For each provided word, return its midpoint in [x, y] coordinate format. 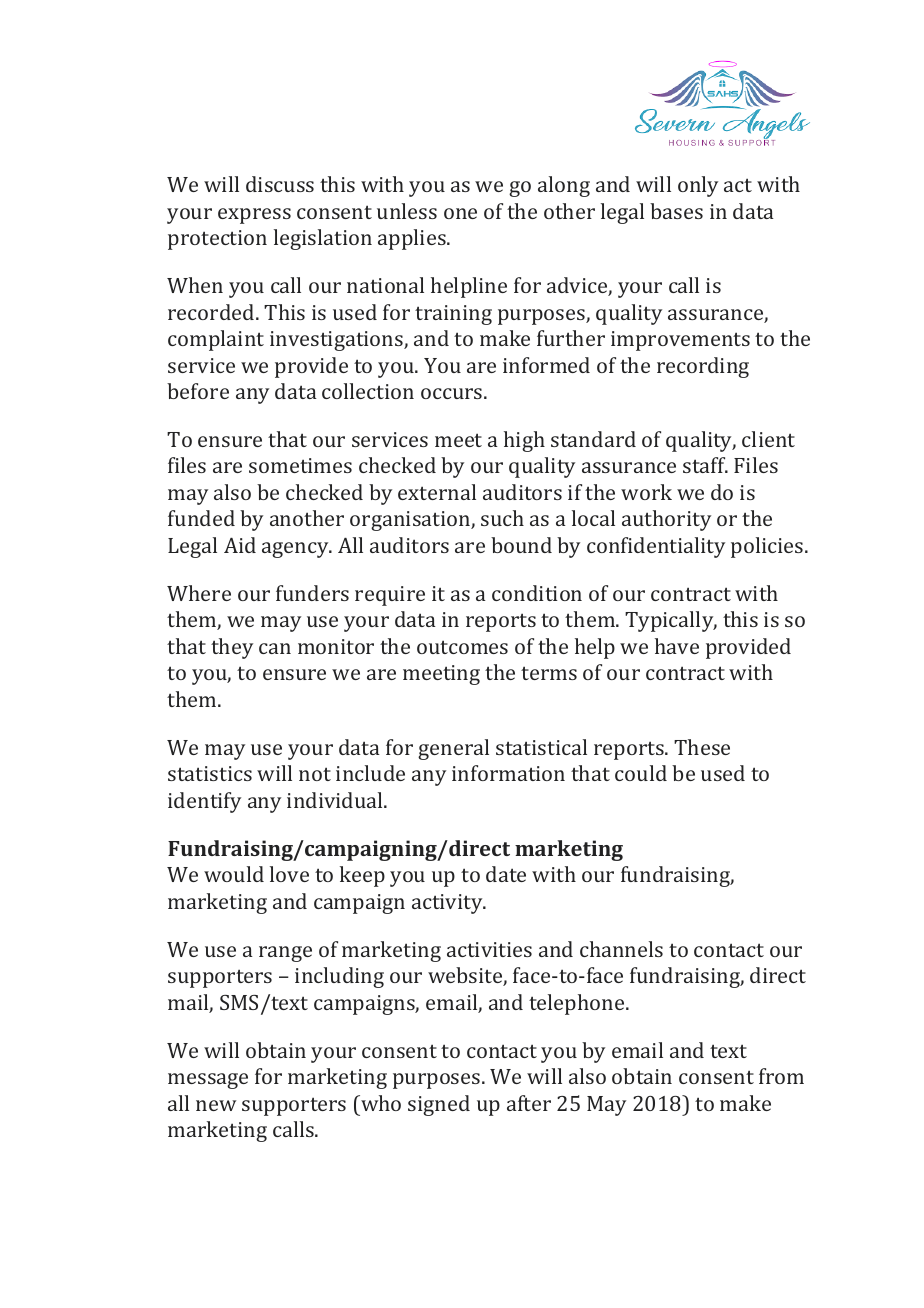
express [254, 216]
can [275, 648]
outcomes [462, 647]
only [698, 186]
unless [407, 211]
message [208, 1081]
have [677, 646]
